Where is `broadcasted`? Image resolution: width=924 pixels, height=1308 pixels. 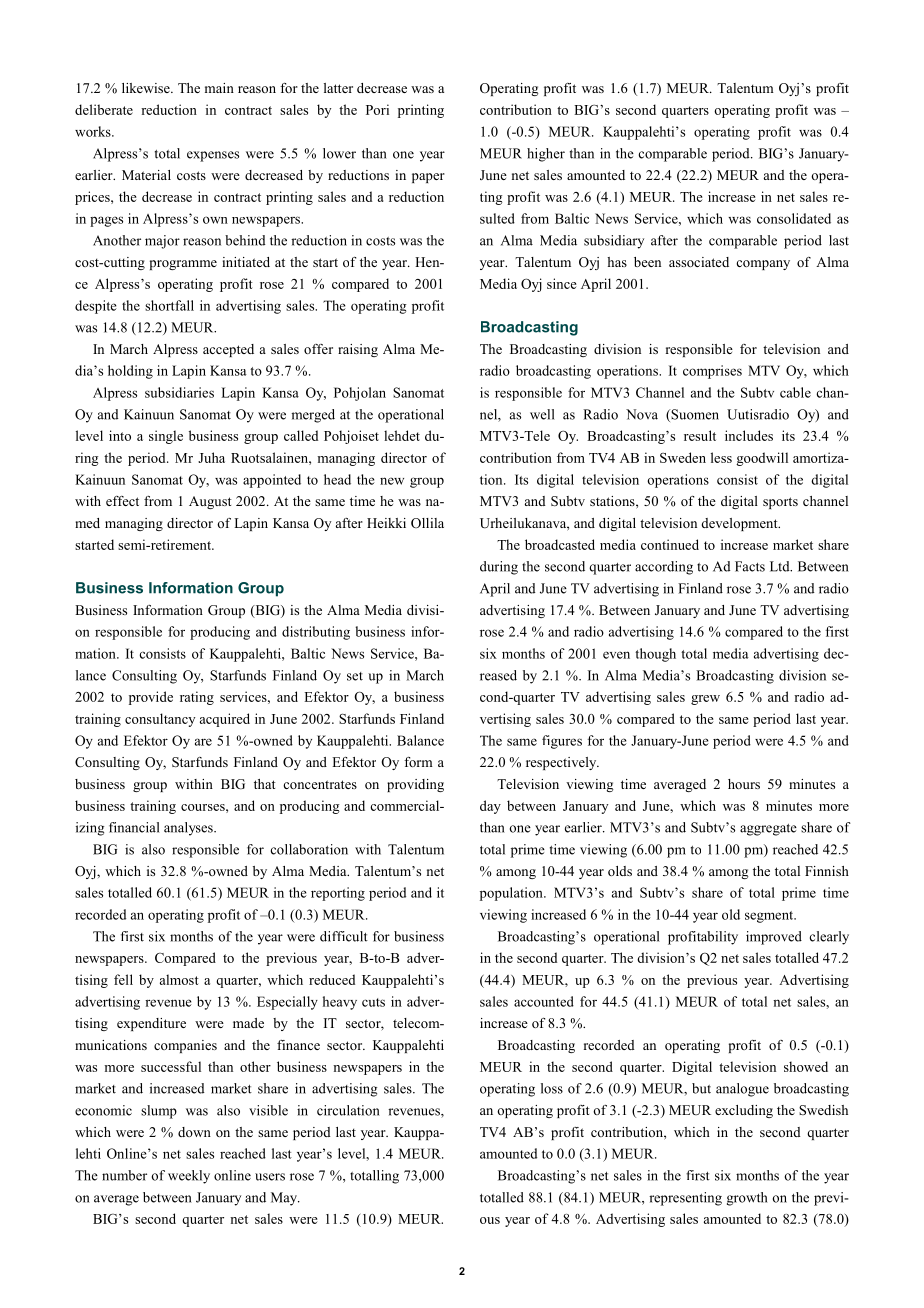
broadcasted is located at coordinates (560, 544).
